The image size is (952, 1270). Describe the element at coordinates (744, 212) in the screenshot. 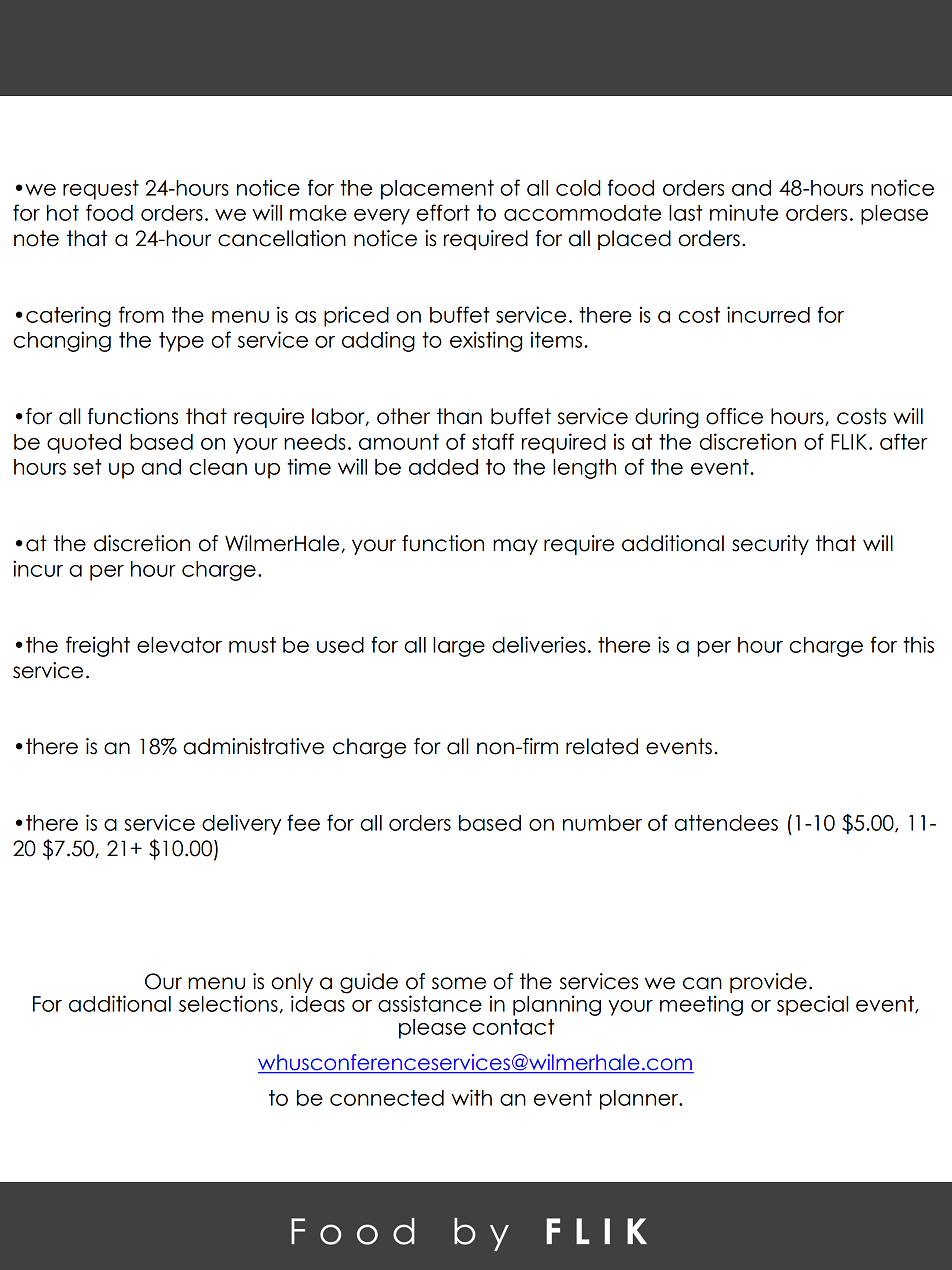

I see `minute` at that location.
